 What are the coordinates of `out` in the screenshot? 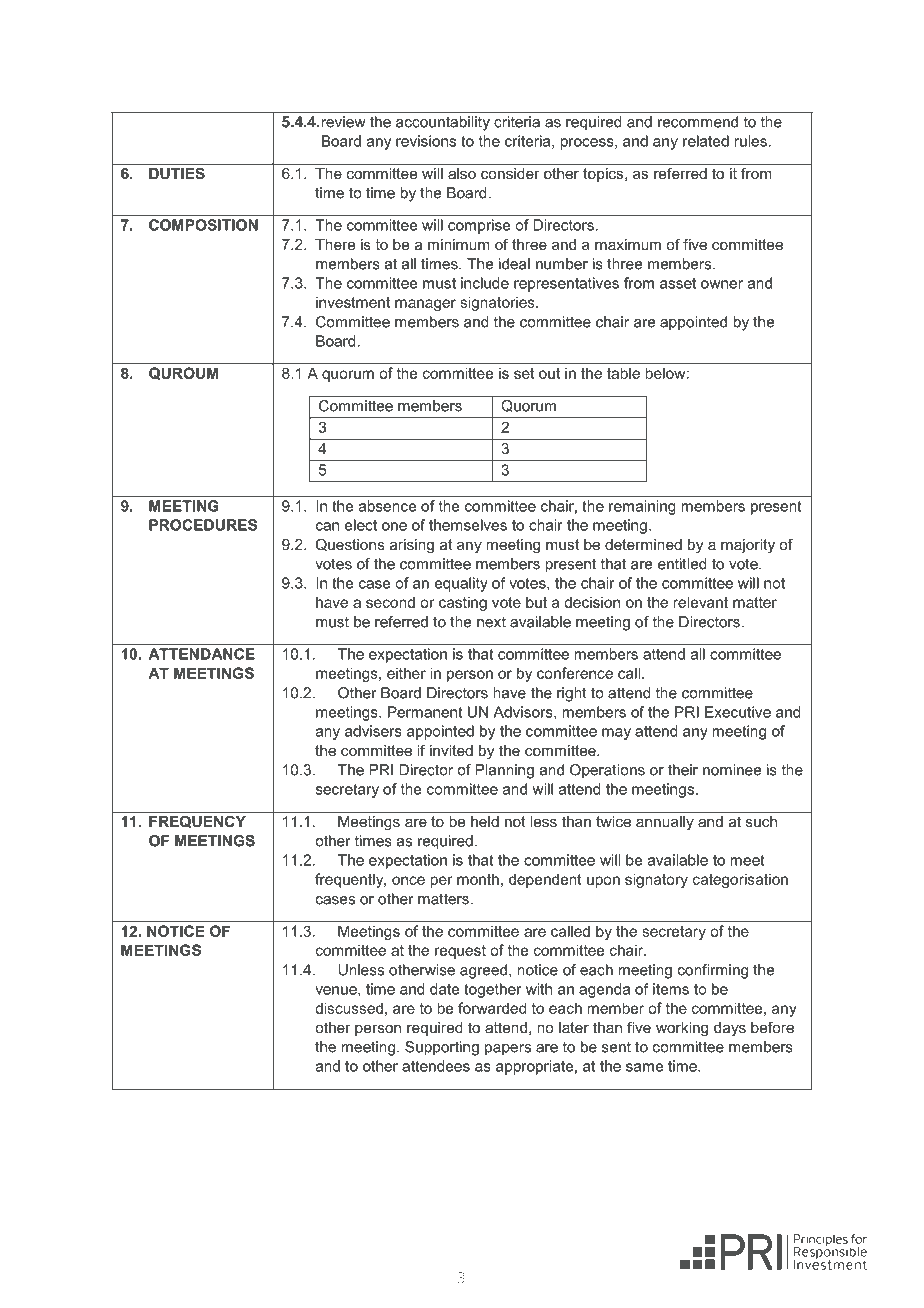 It's located at (549, 373).
